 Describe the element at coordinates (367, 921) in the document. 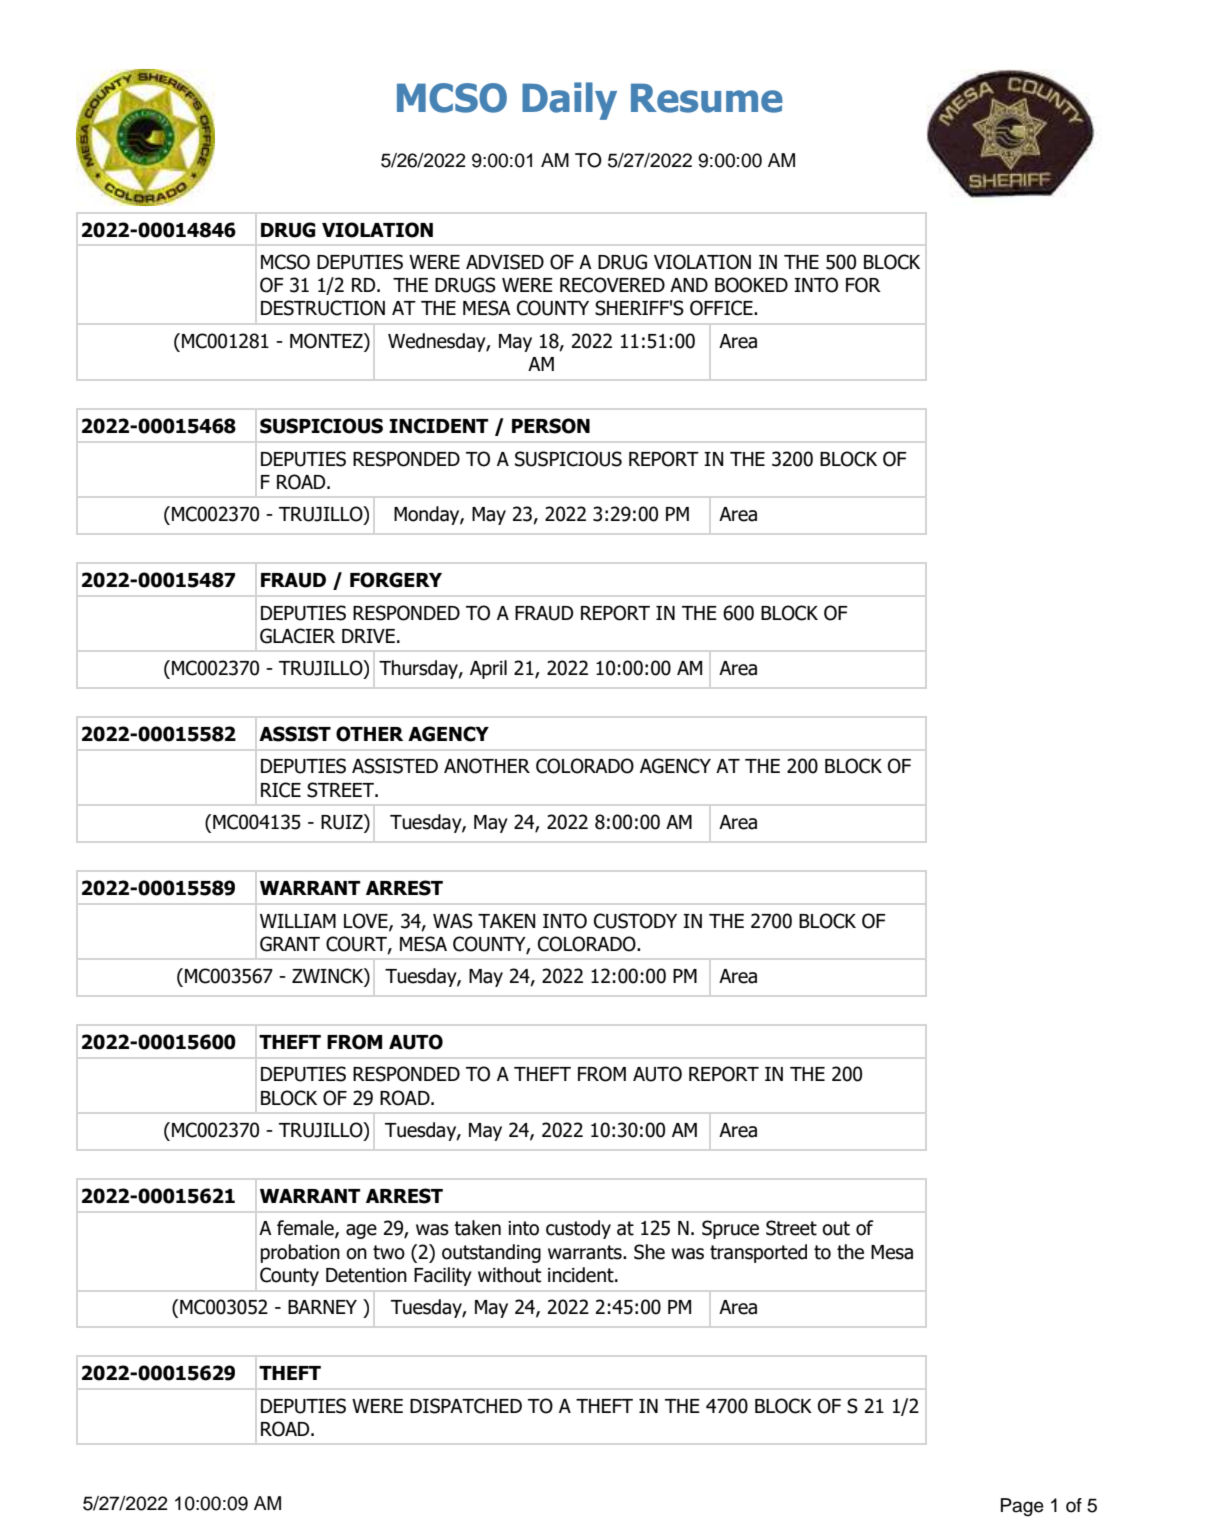

I see `LOVE` at that location.
